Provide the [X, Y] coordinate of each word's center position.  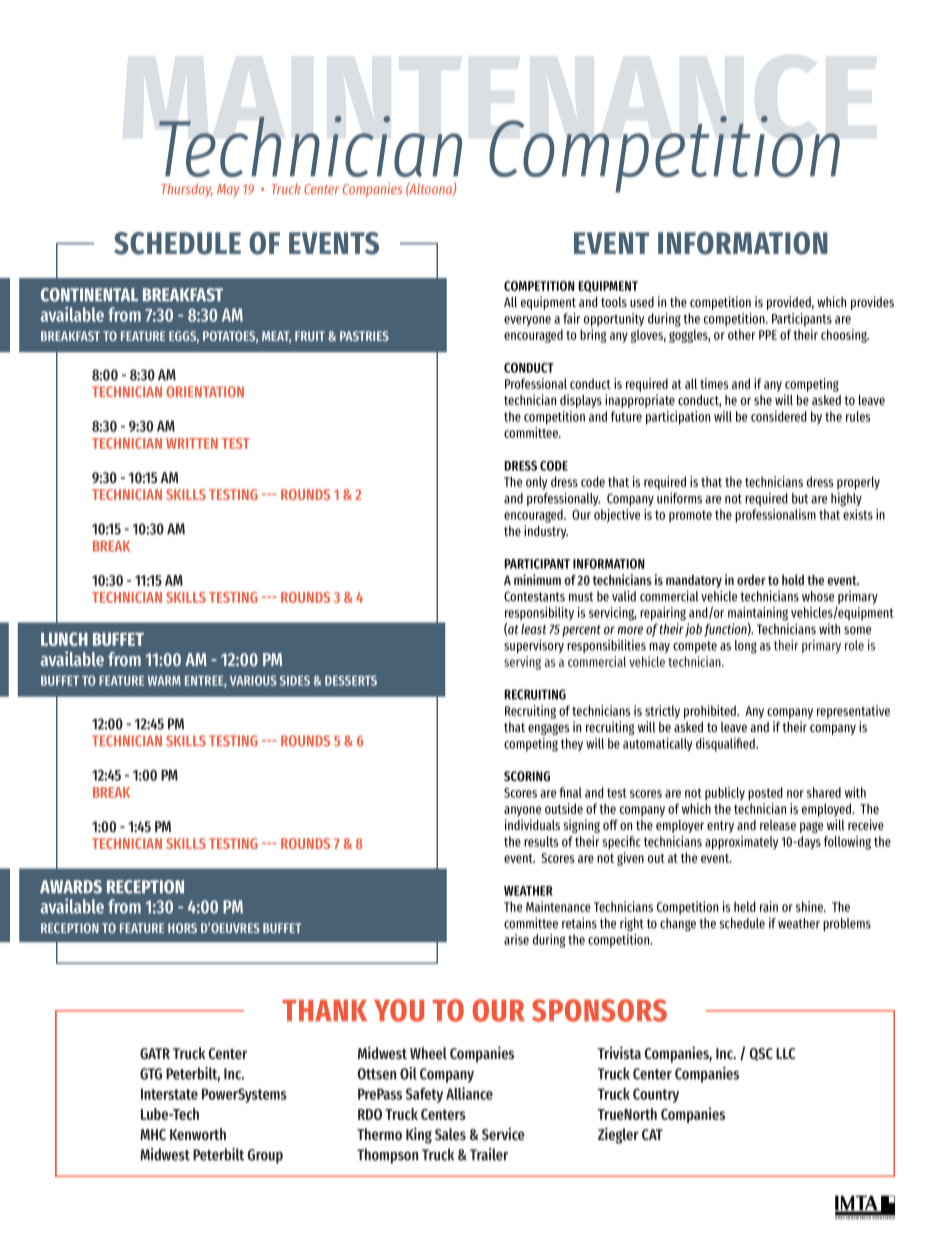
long [746, 646]
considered [779, 416]
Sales [450, 1134]
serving [522, 663]
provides [872, 303]
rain [769, 906]
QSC [761, 1054]
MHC [153, 1134]
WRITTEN [192, 443]
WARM [164, 681]
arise [516, 939]
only [536, 483]
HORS [182, 928]
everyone [527, 321]
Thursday [187, 190]
